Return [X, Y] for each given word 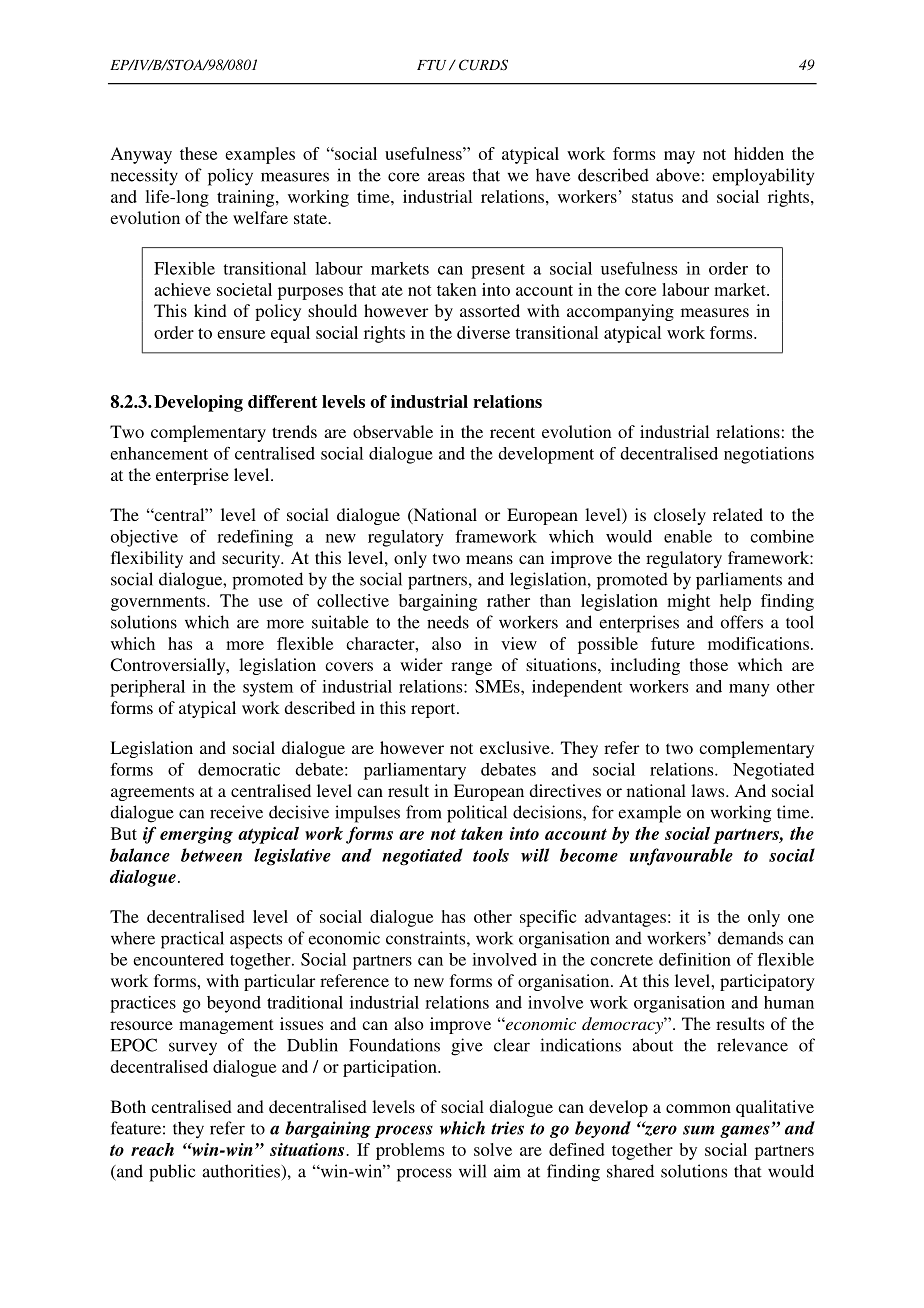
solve [493, 1149]
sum [698, 1130]
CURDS [483, 65]
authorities [241, 1171]
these [198, 153]
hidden [759, 153]
